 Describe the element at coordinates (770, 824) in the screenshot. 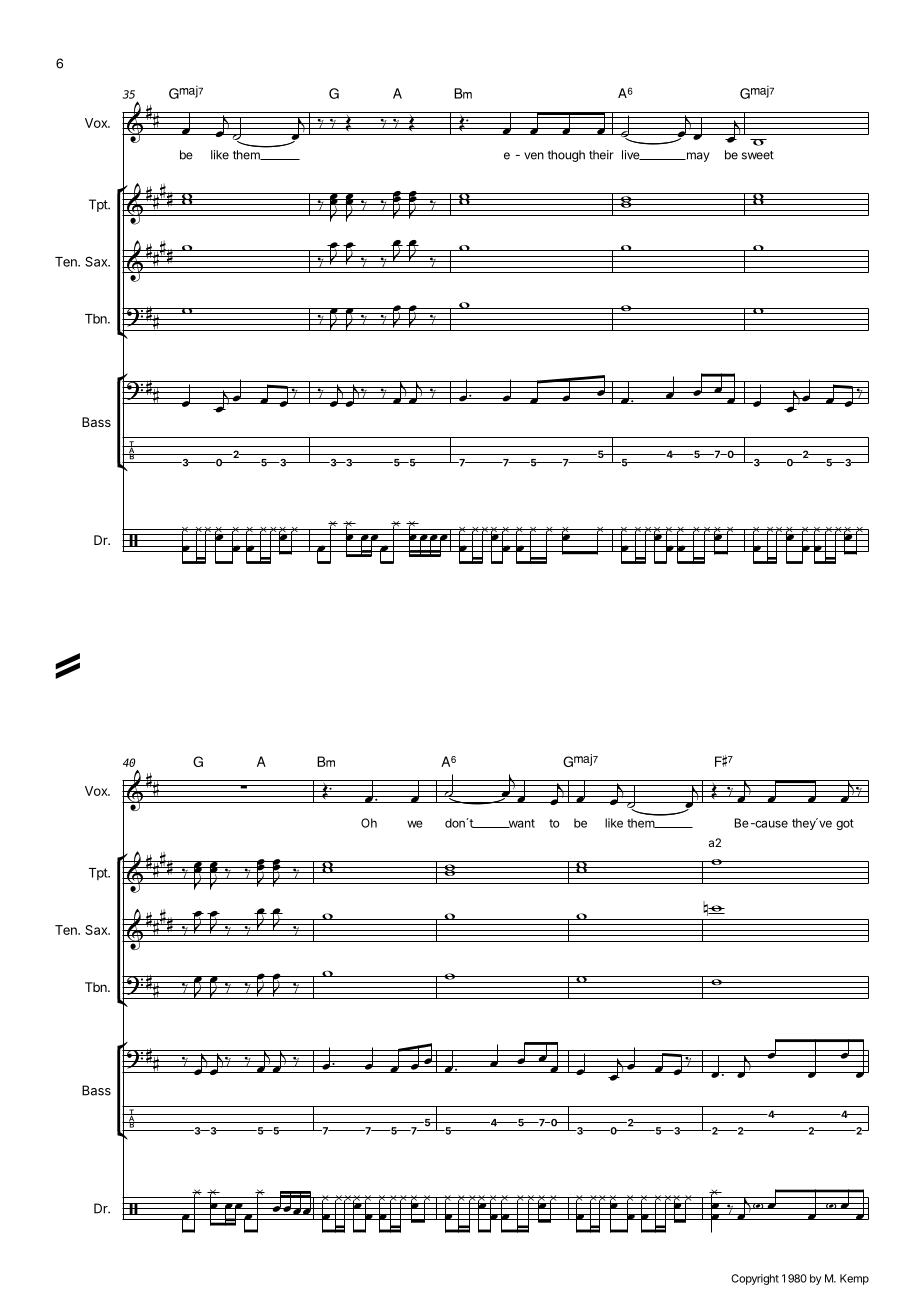

I see `cause` at that location.
